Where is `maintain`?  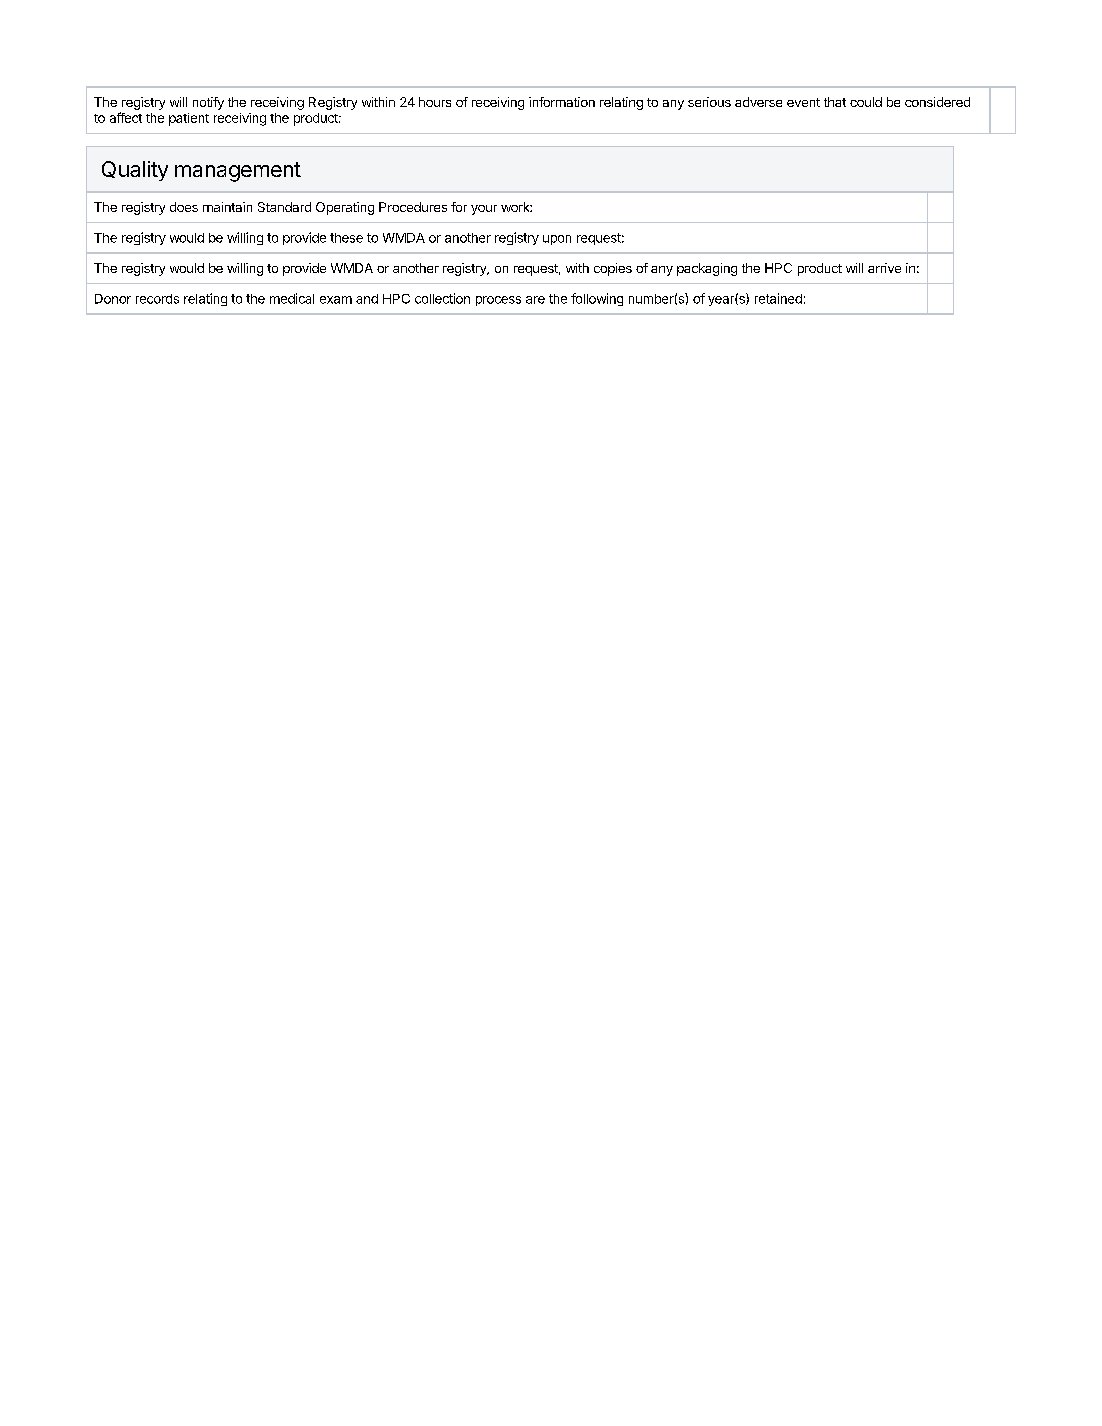
maintain is located at coordinates (227, 207).
